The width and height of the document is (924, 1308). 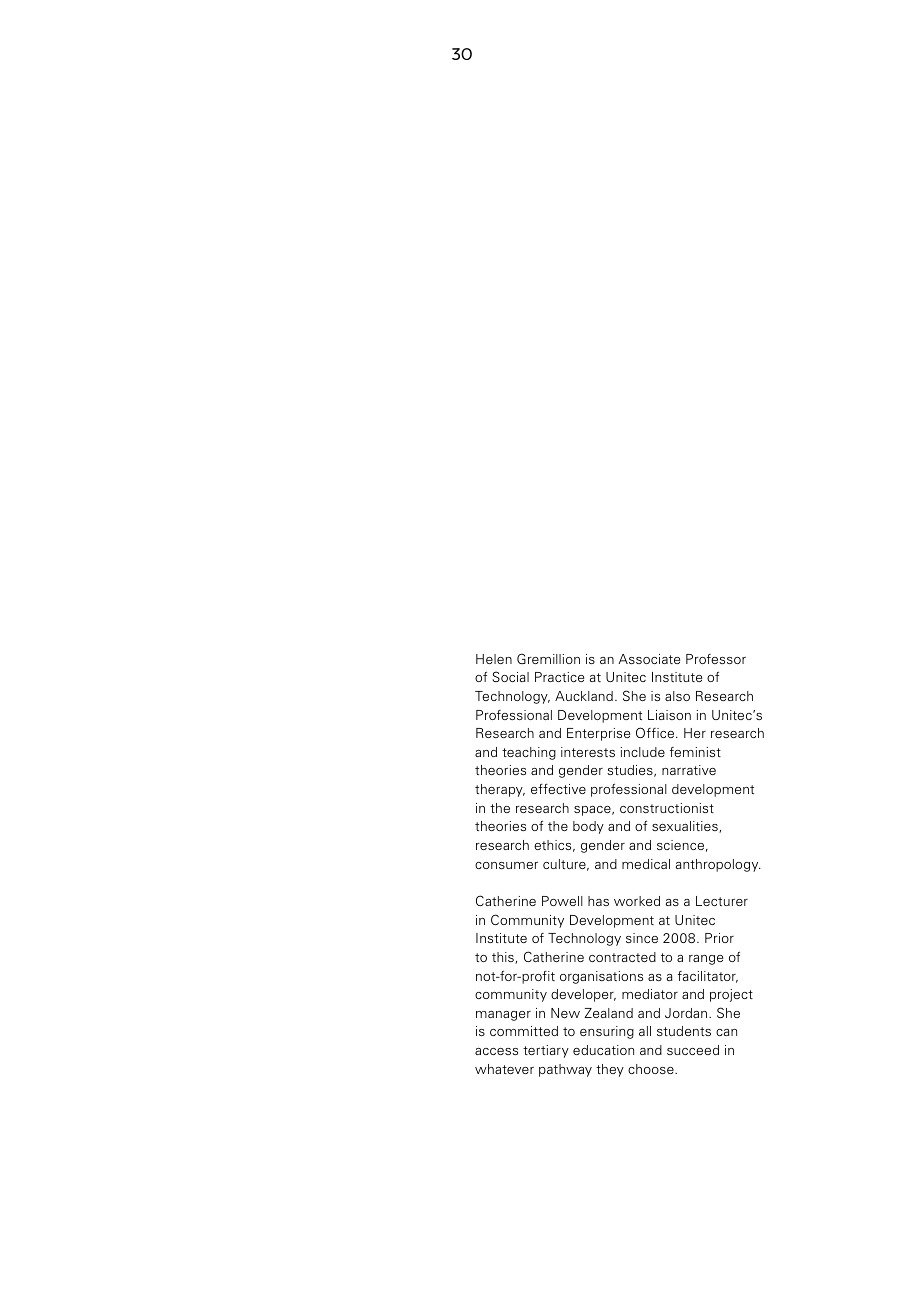 What do you see at coordinates (693, 1050) in the document?
I see `succeed` at bounding box center [693, 1050].
